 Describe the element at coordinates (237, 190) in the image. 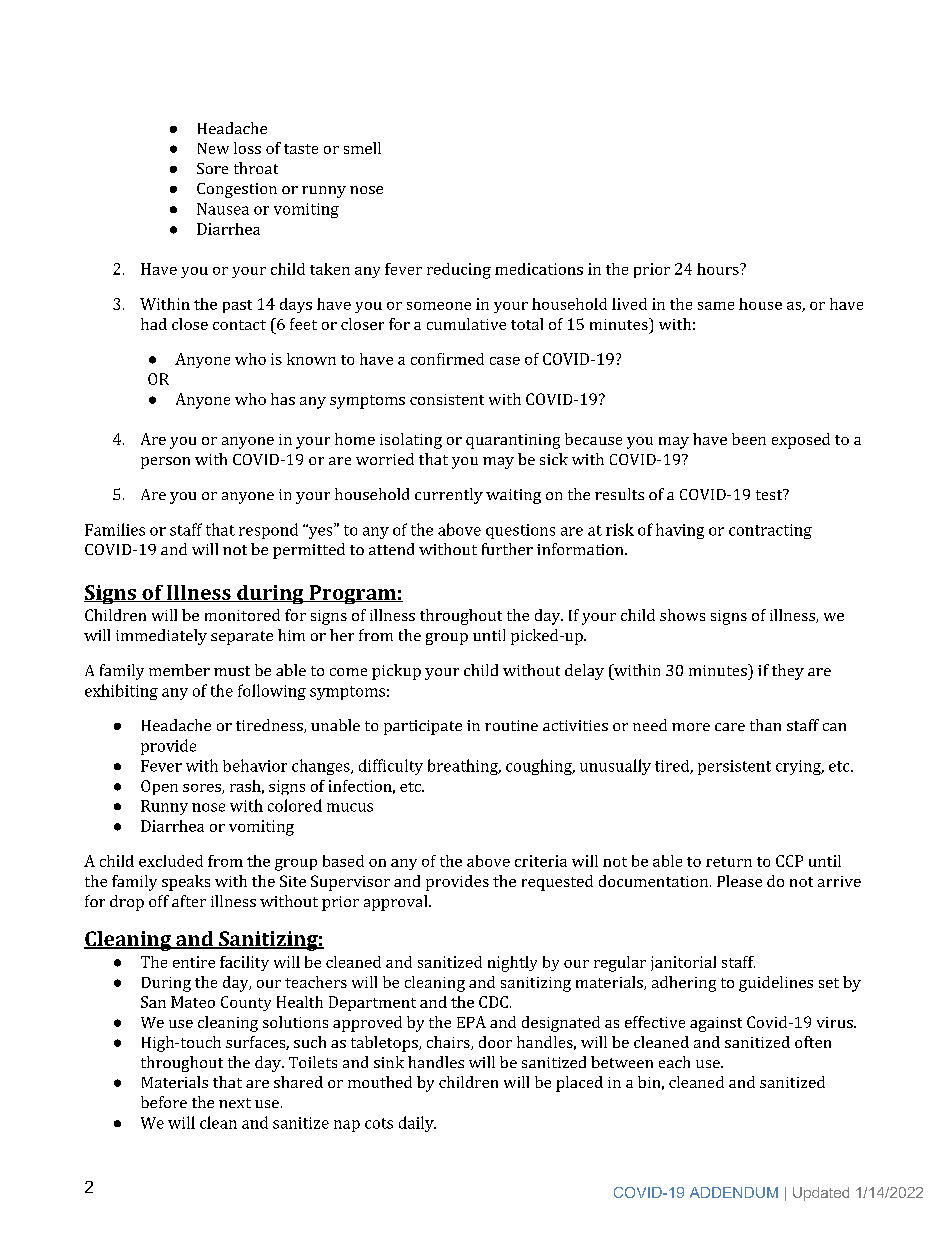

I see `Congestion` at that location.
